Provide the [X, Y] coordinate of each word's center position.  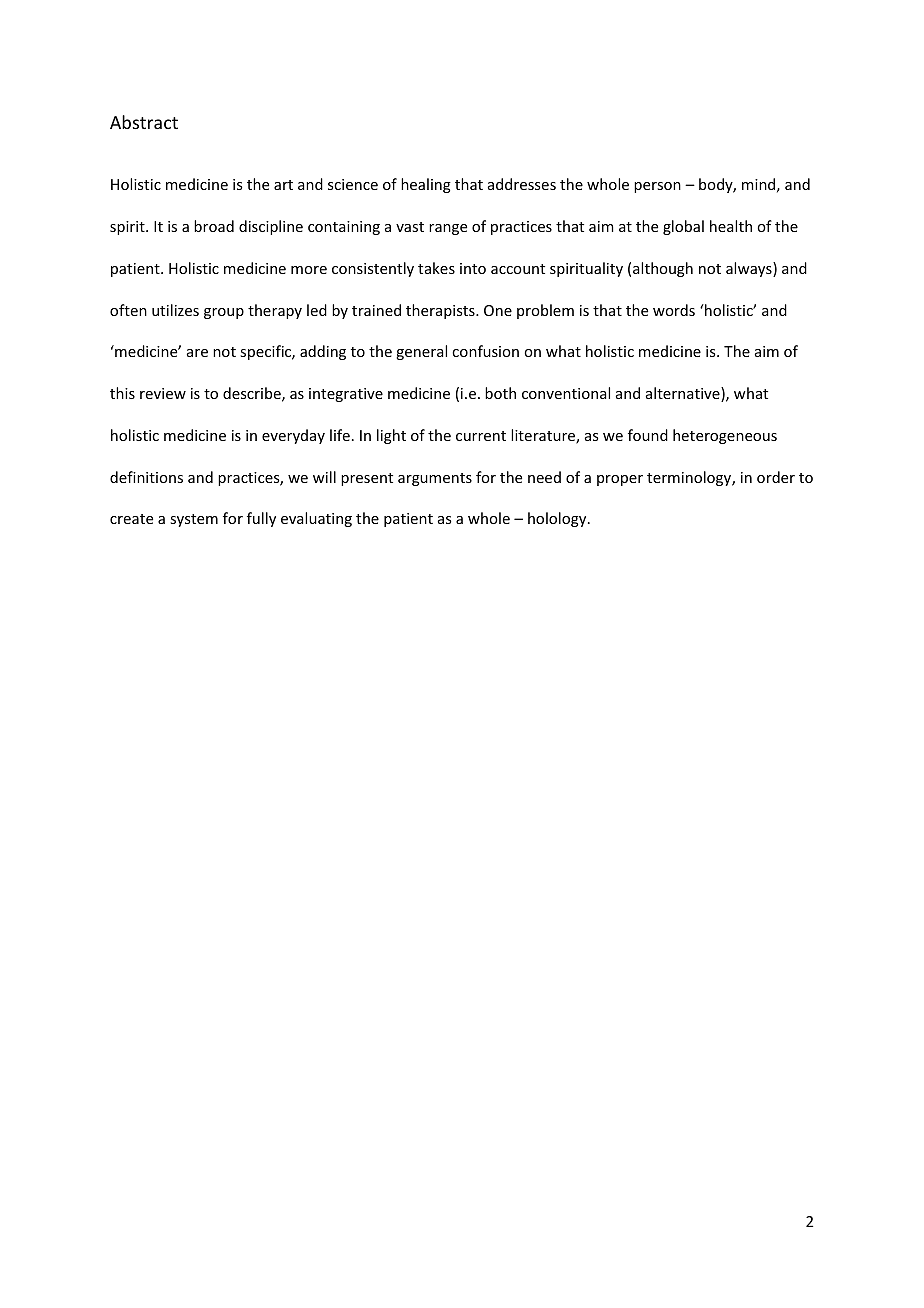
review [163, 393]
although [663, 269]
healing [426, 185]
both [500, 393]
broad [214, 226]
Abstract [144, 122]
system [194, 520]
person [657, 187]
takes [436, 268]
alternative [684, 394]
